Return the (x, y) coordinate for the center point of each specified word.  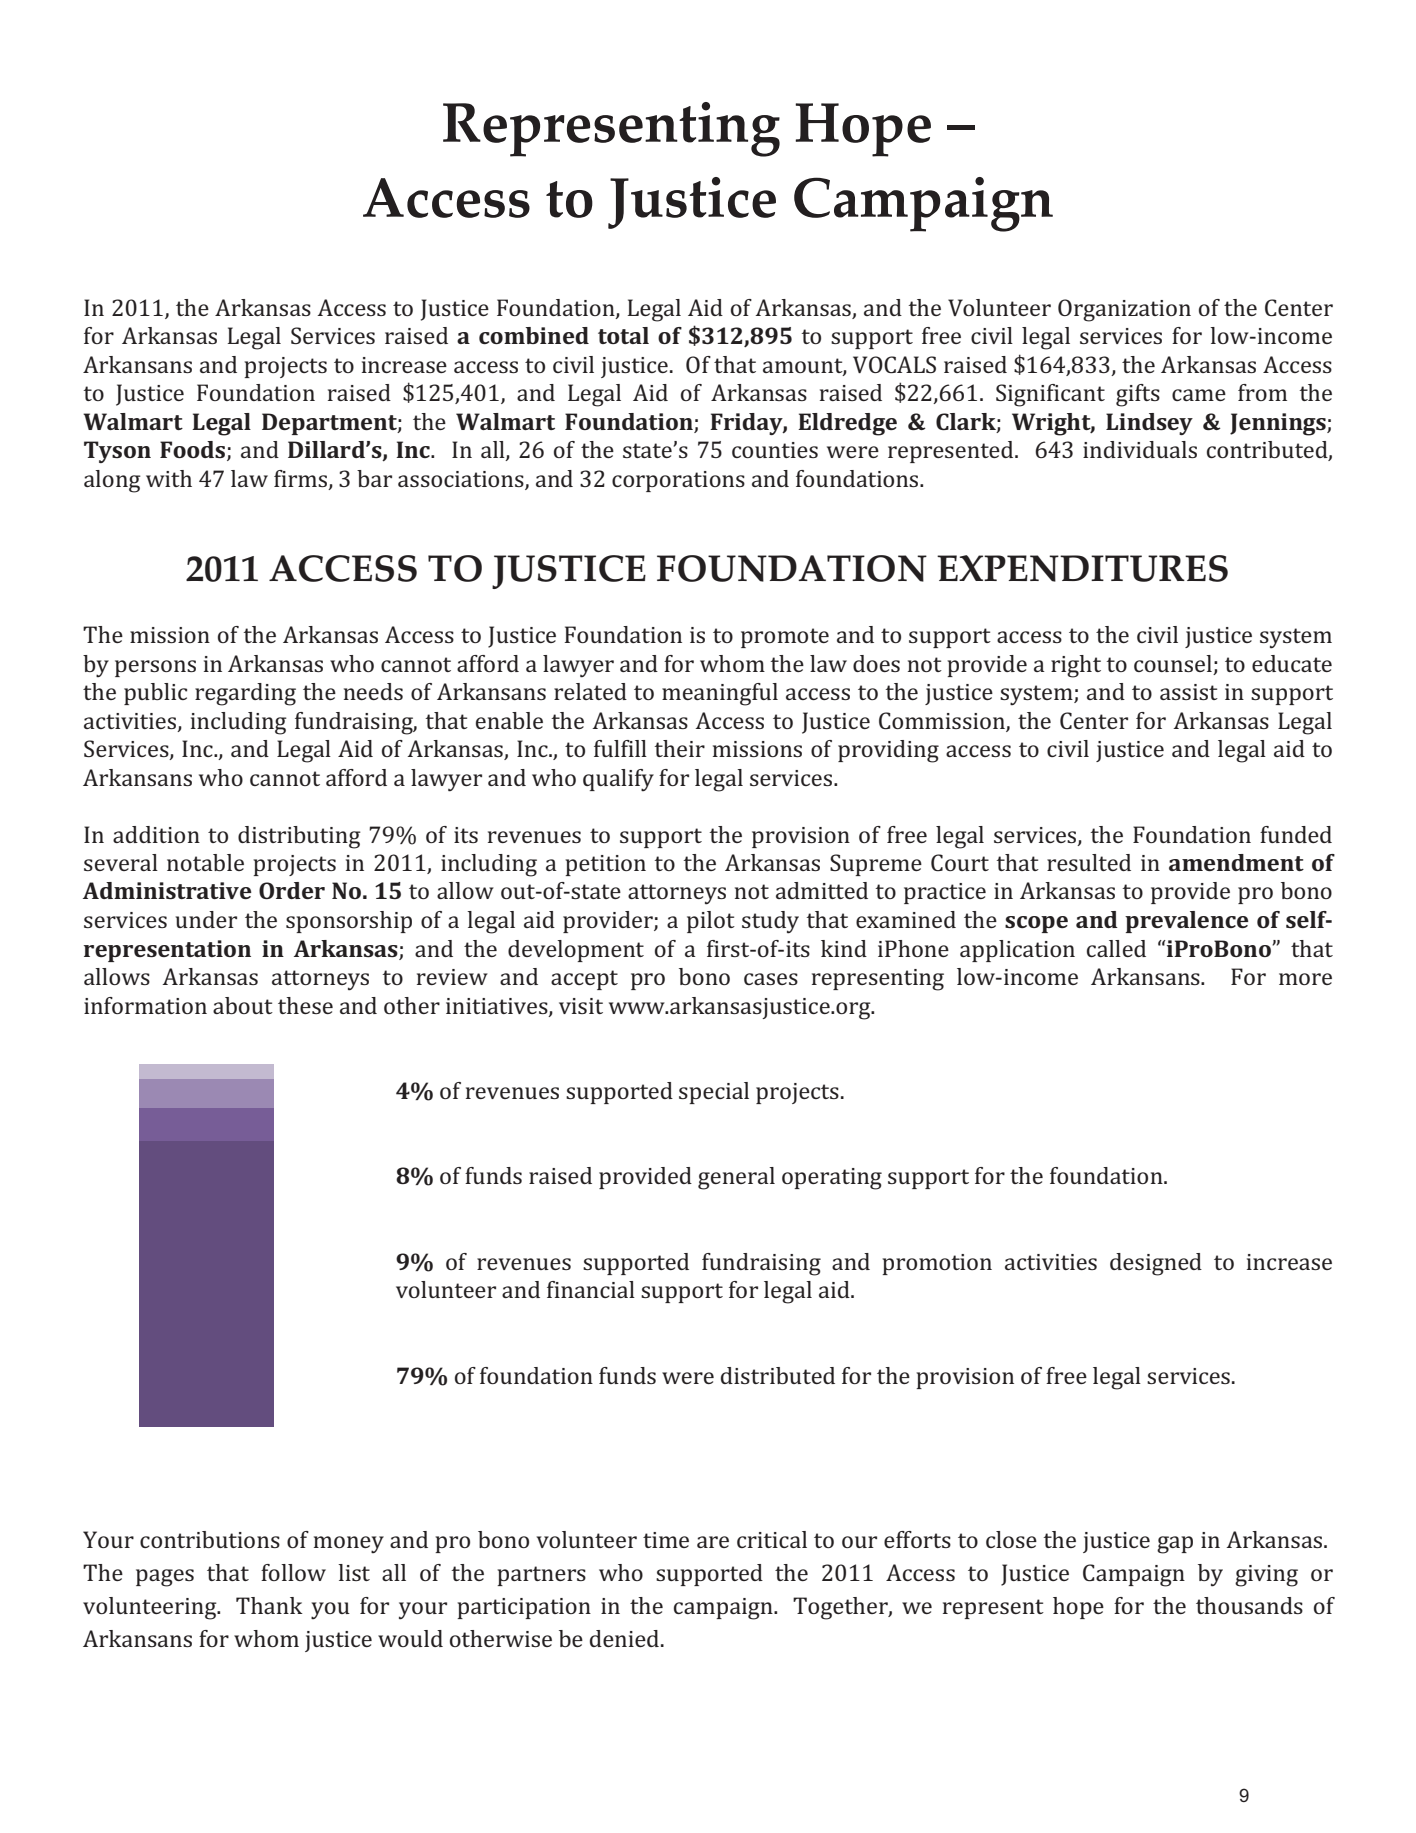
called (1116, 948)
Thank (269, 1605)
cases (771, 979)
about (243, 1005)
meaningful (720, 694)
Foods (194, 451)
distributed (778, 1375)
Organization (1124, 310)
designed (1156, 1264)
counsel (1173, 663)
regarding (245, 694)
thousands (1249, 1605)
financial (591, 1289)
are (713, 1542)
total (623, 335)
